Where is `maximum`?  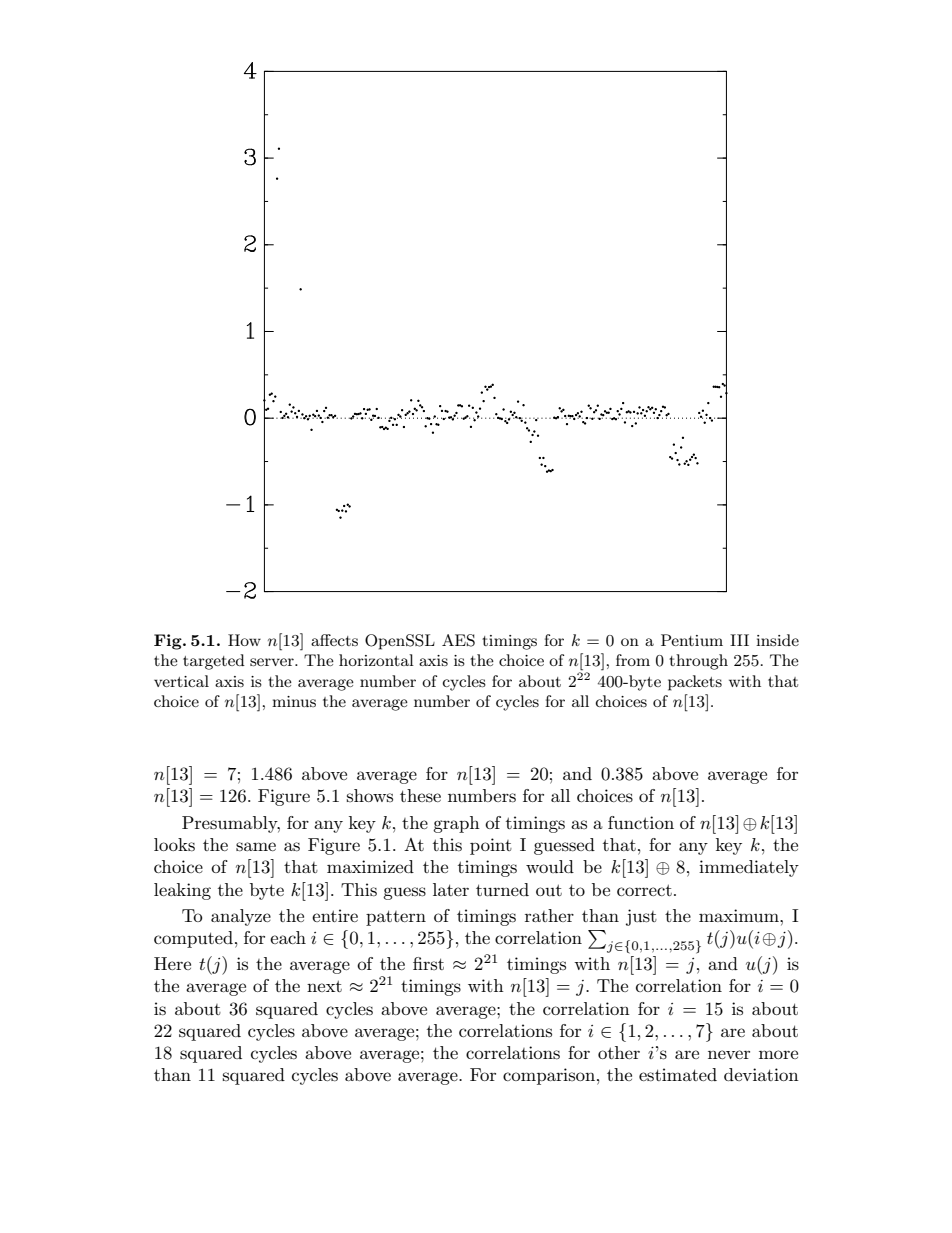 maximum is located at coordinates (740, 915).
